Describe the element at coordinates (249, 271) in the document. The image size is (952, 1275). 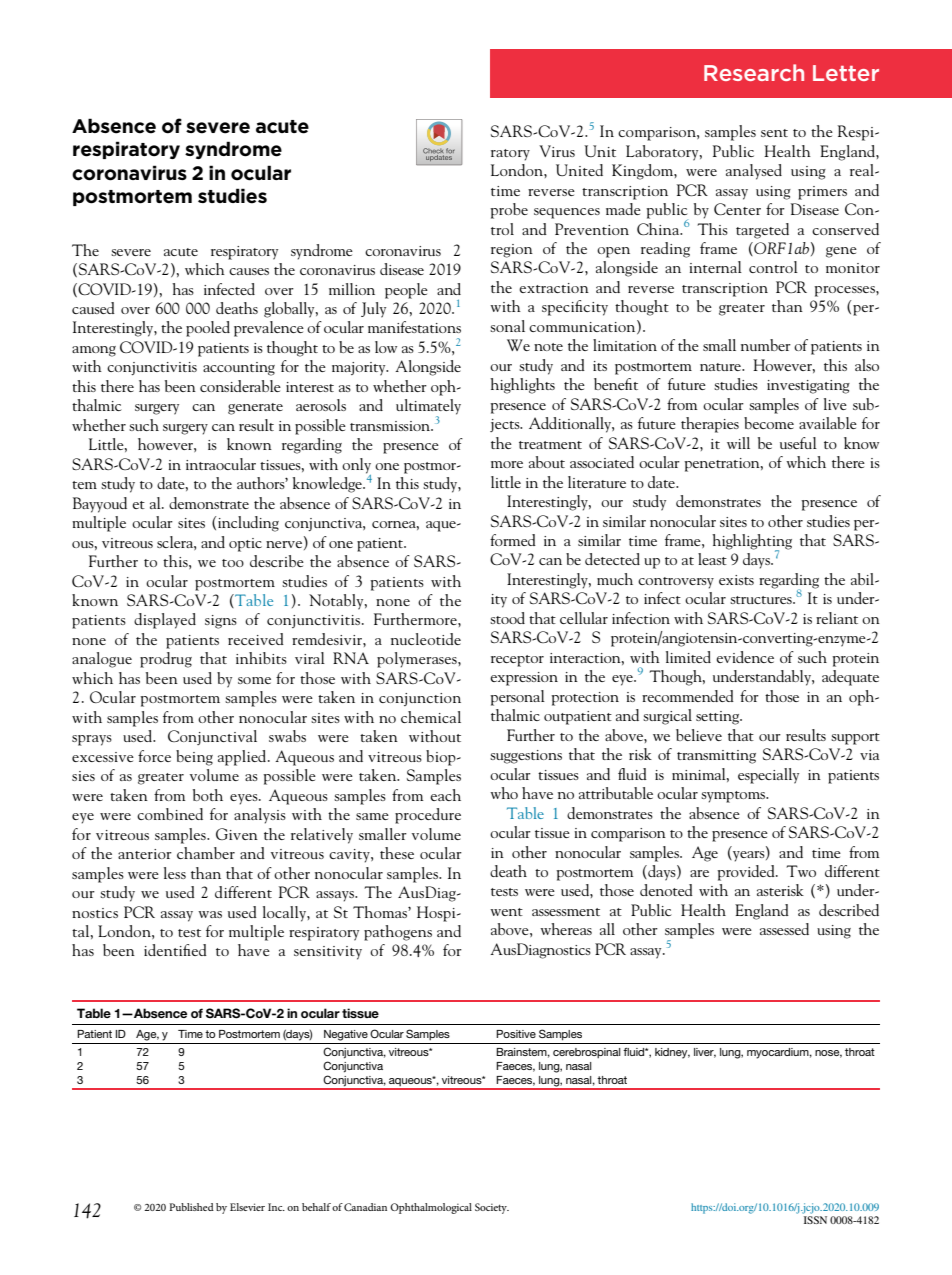
I see `causes` at that location.
